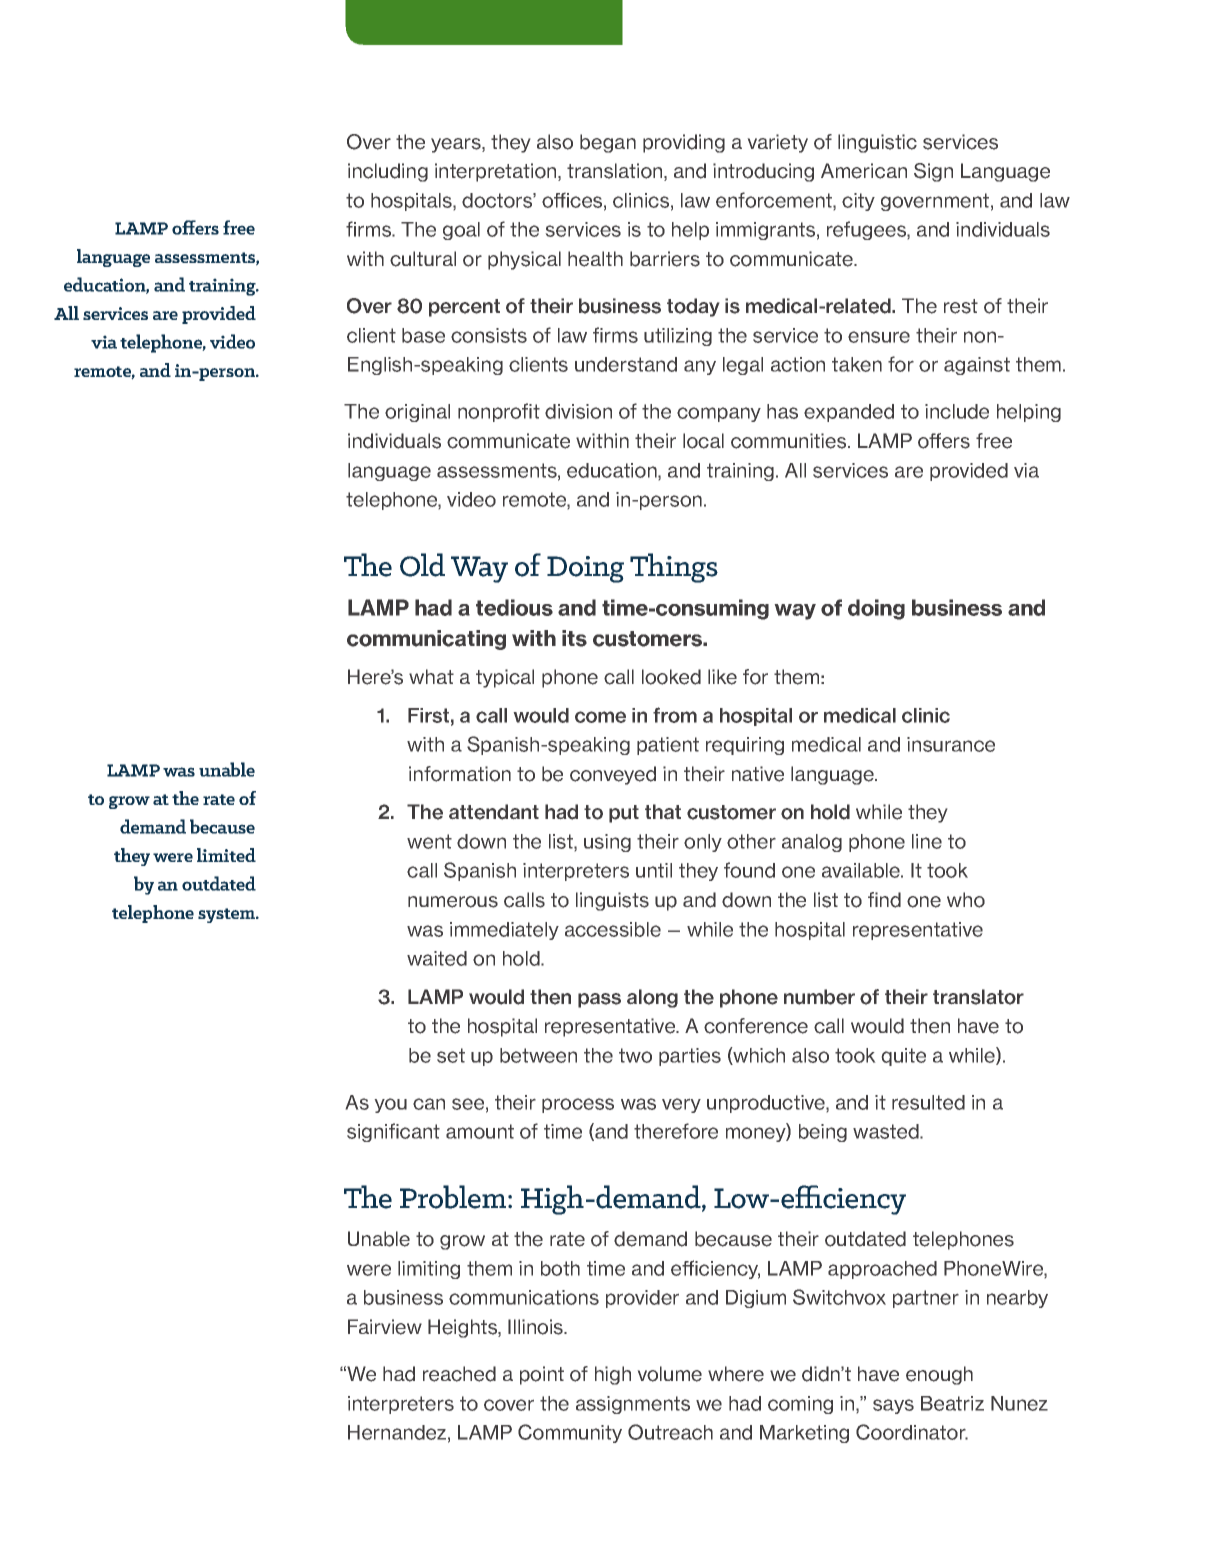 Image resolution: width=1211 pixels, height=1567 pixels. What do you see at coordinates (599, 1000) in the document?
I see `pass` at bounding box center [599, 1000].
